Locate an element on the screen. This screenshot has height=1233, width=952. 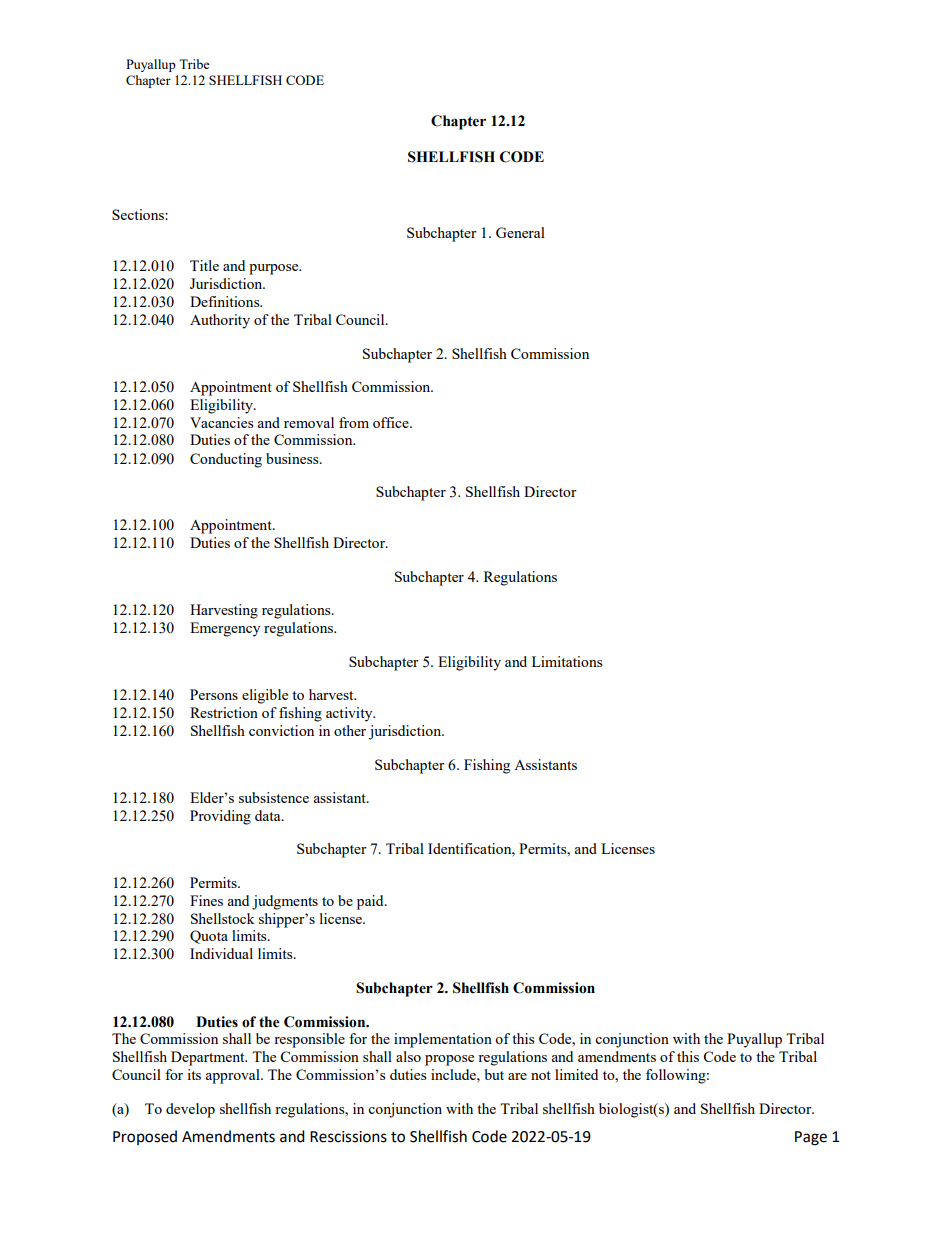
office is located at coordinates (392, 422).
